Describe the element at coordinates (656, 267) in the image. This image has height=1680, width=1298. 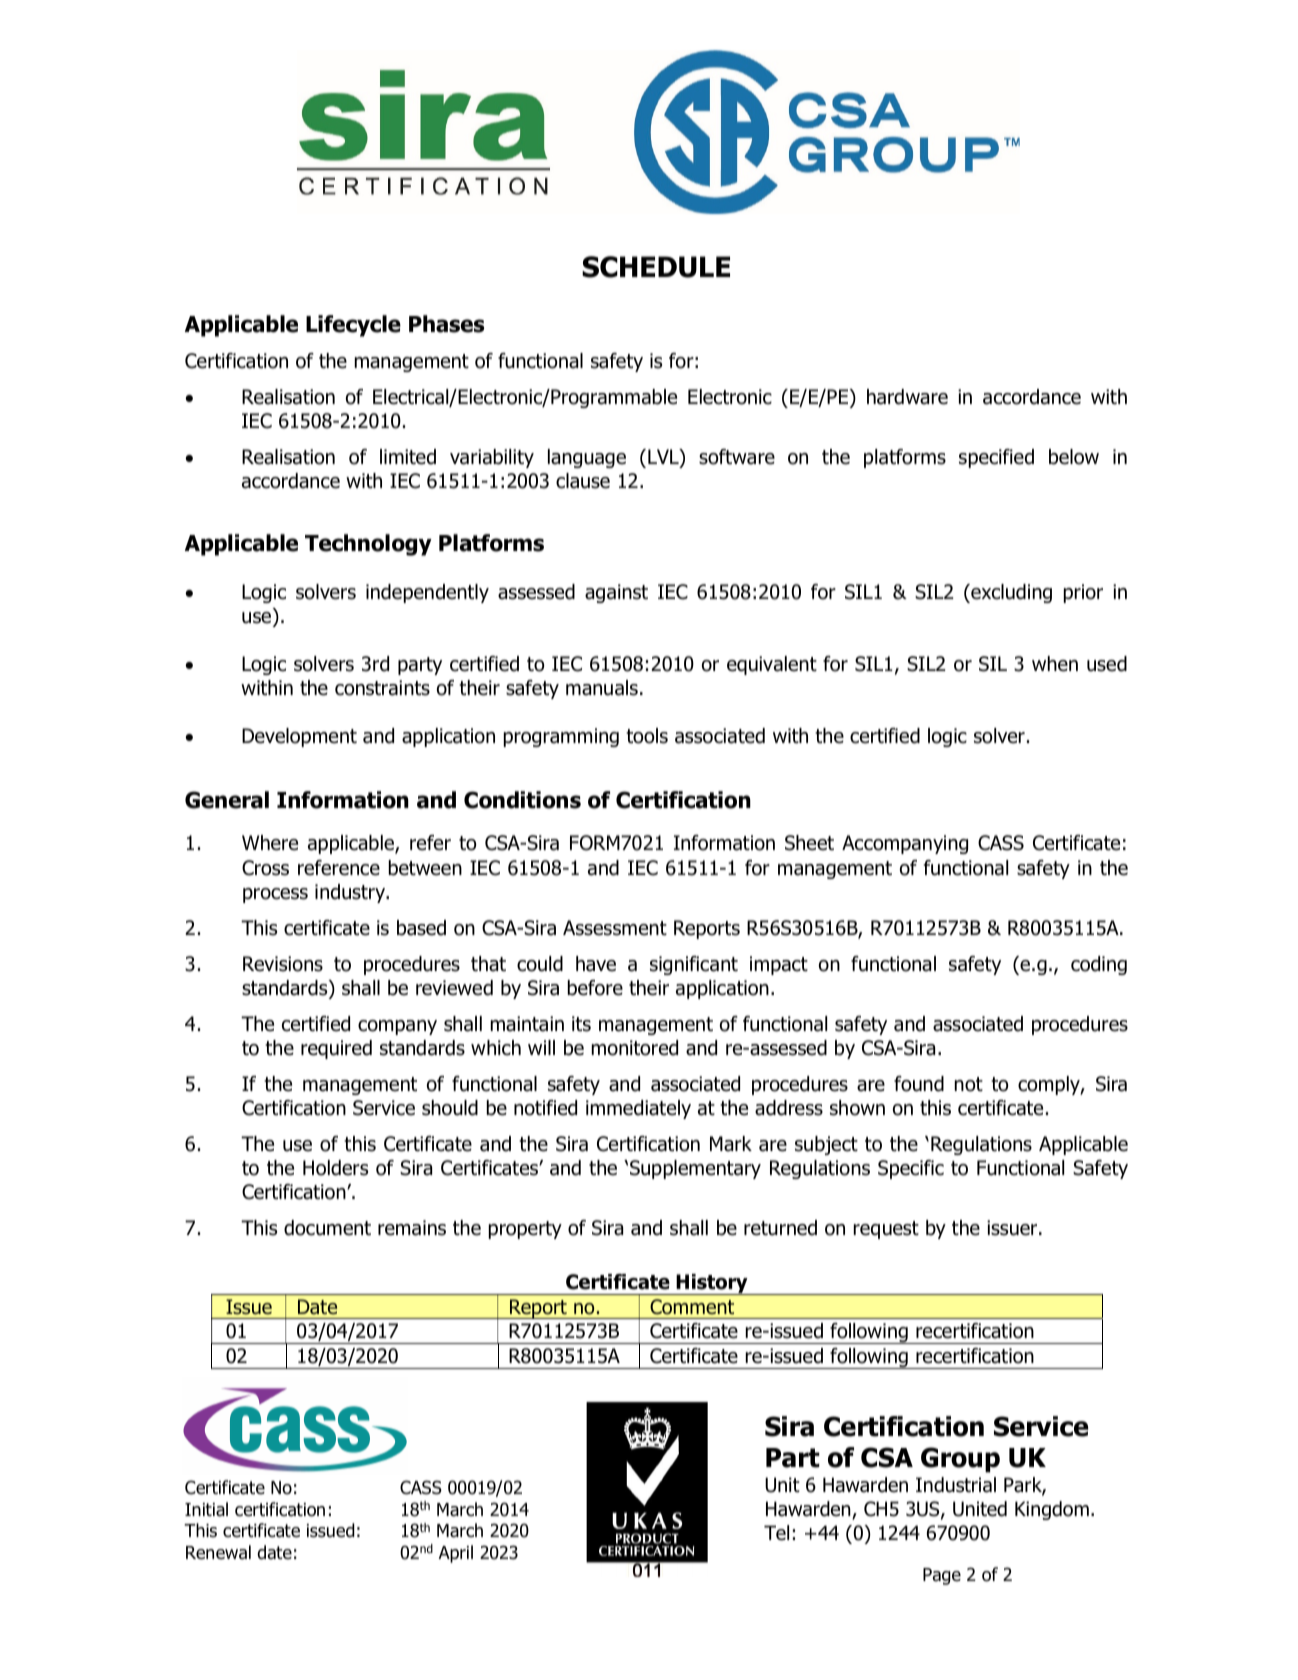
I see `SCHEDULE` at that location.
